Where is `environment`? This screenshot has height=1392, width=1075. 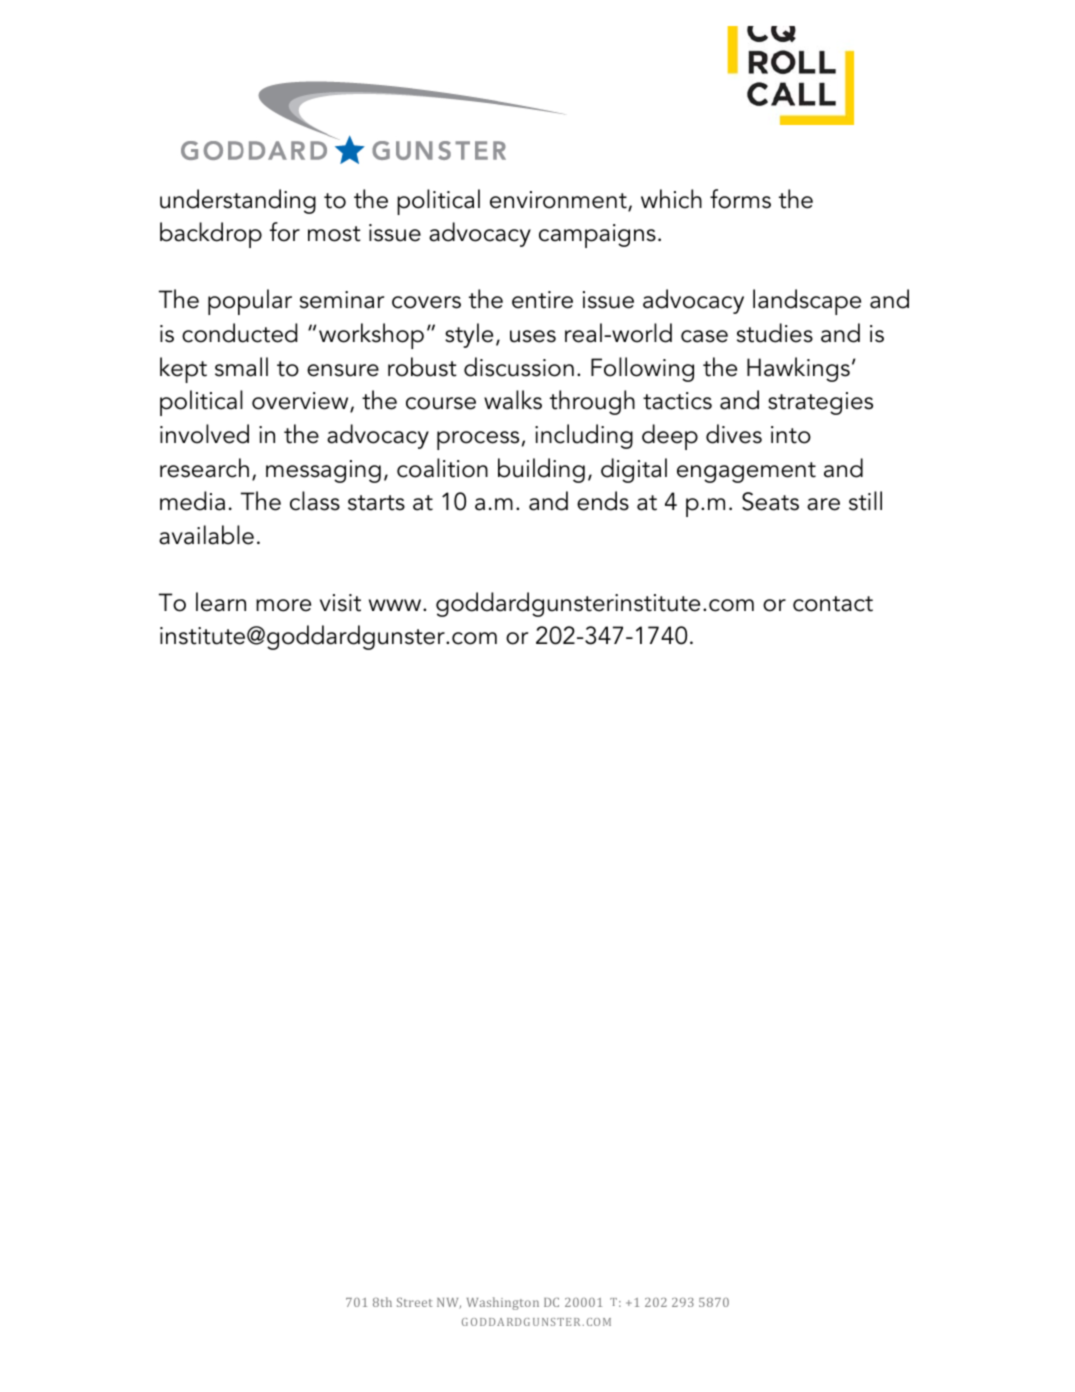 environment is located at coordinates (559, 201).
